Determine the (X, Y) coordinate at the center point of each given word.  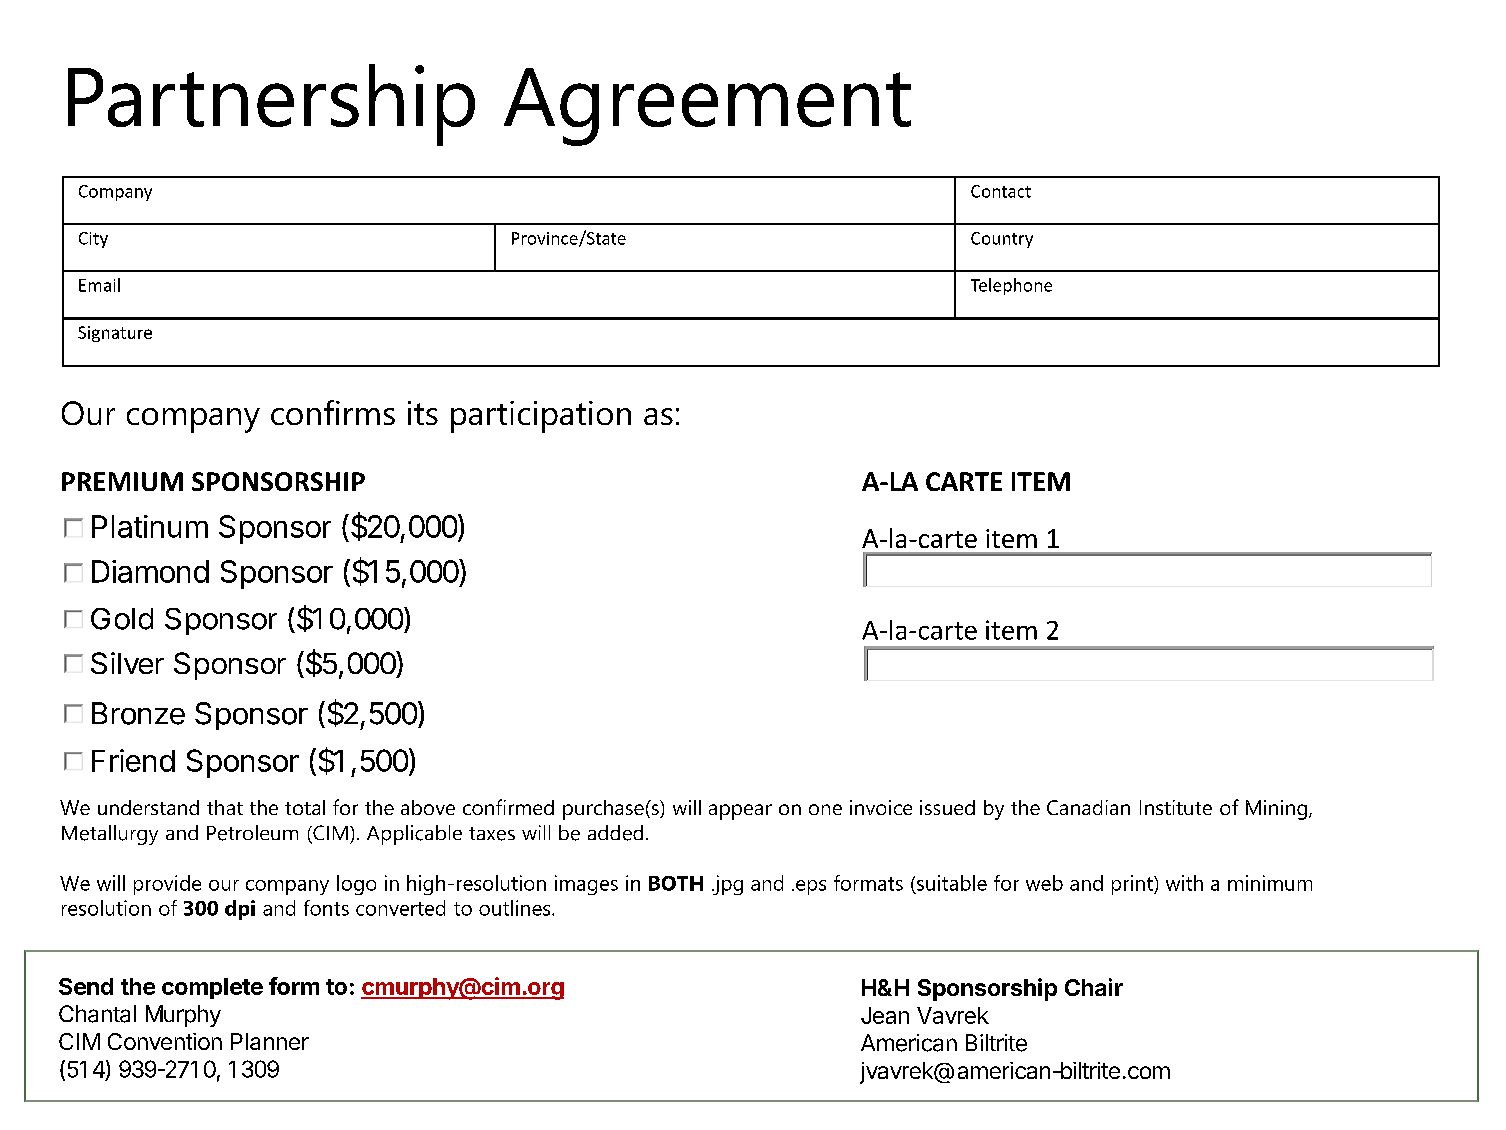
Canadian (1088, 807)
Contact (1001, 191)
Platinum (150, 526)
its (423, 413)
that (225, 807)
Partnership (271, 105)
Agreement (707, 107)
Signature (115, 334)
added (615, 833)
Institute (1176, 807)
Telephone (1011, 286)
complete (212, 988)
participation (541, 417)
